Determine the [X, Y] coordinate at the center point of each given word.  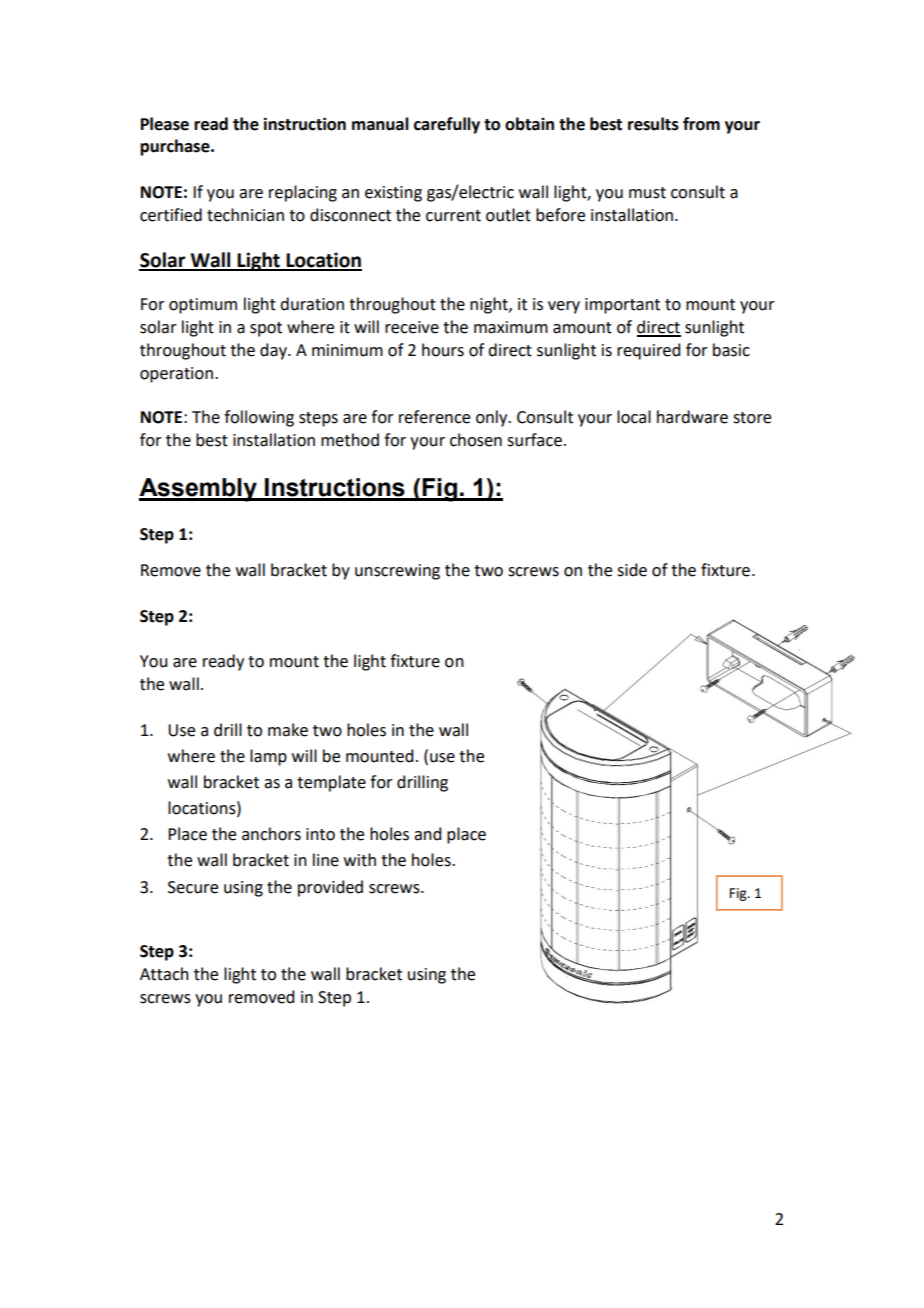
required [648, 351]
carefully [447, 125]
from [701, 124]
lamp [268, 757]
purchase [176, 147]
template [331, 783]
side [632, 570]
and [427, 834]
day [274, 351]
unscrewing [397, 572]
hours [443, 350]
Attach [164, 974]
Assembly [199, 490]
